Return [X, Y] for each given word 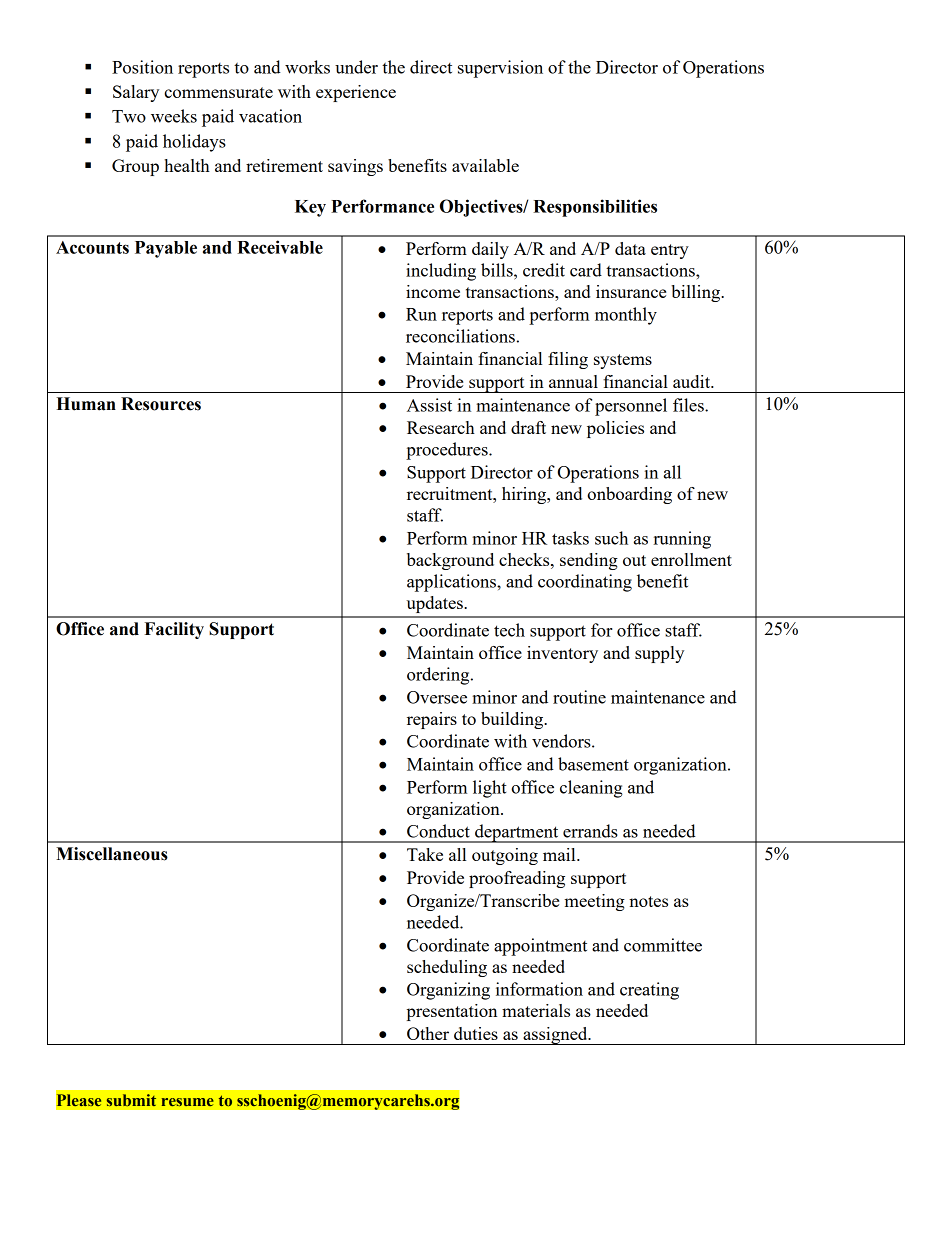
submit [131, 1100]
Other [428, 1033]
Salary [136, 93]
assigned [555, 1036]
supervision [500, 69]
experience [356, 93]
